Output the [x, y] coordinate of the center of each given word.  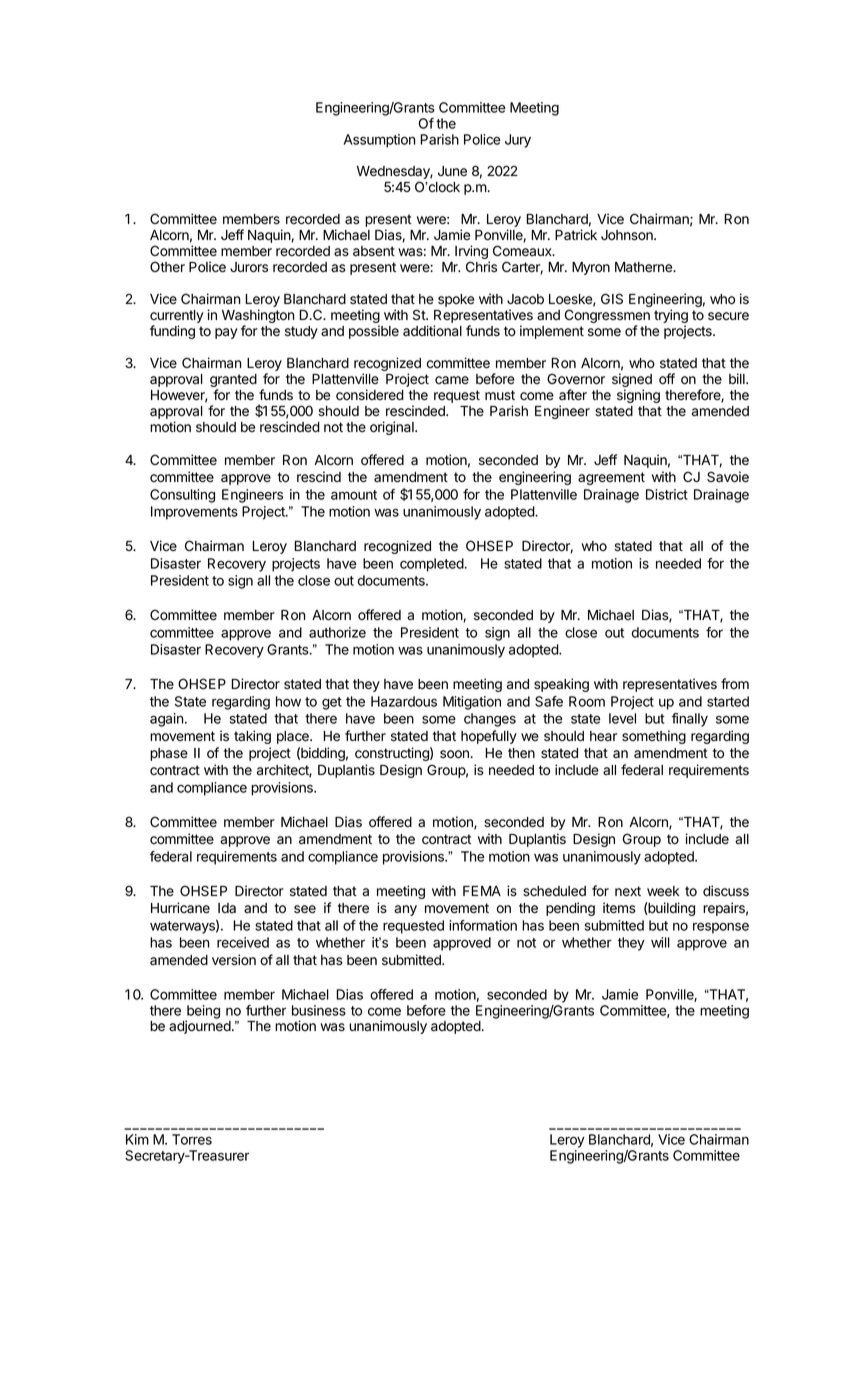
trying [671, 317]
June [452, 171]
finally [690, 720]
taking [252, 737]
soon [454, 754]
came [452, 380]
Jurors [249, 267]
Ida [227, 908]
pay [226, 333]
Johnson [628, 235]
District [667, 494]
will [660, 942]
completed [432, 565]
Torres [192, 1139]
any [405, 910]
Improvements [194, 513]
